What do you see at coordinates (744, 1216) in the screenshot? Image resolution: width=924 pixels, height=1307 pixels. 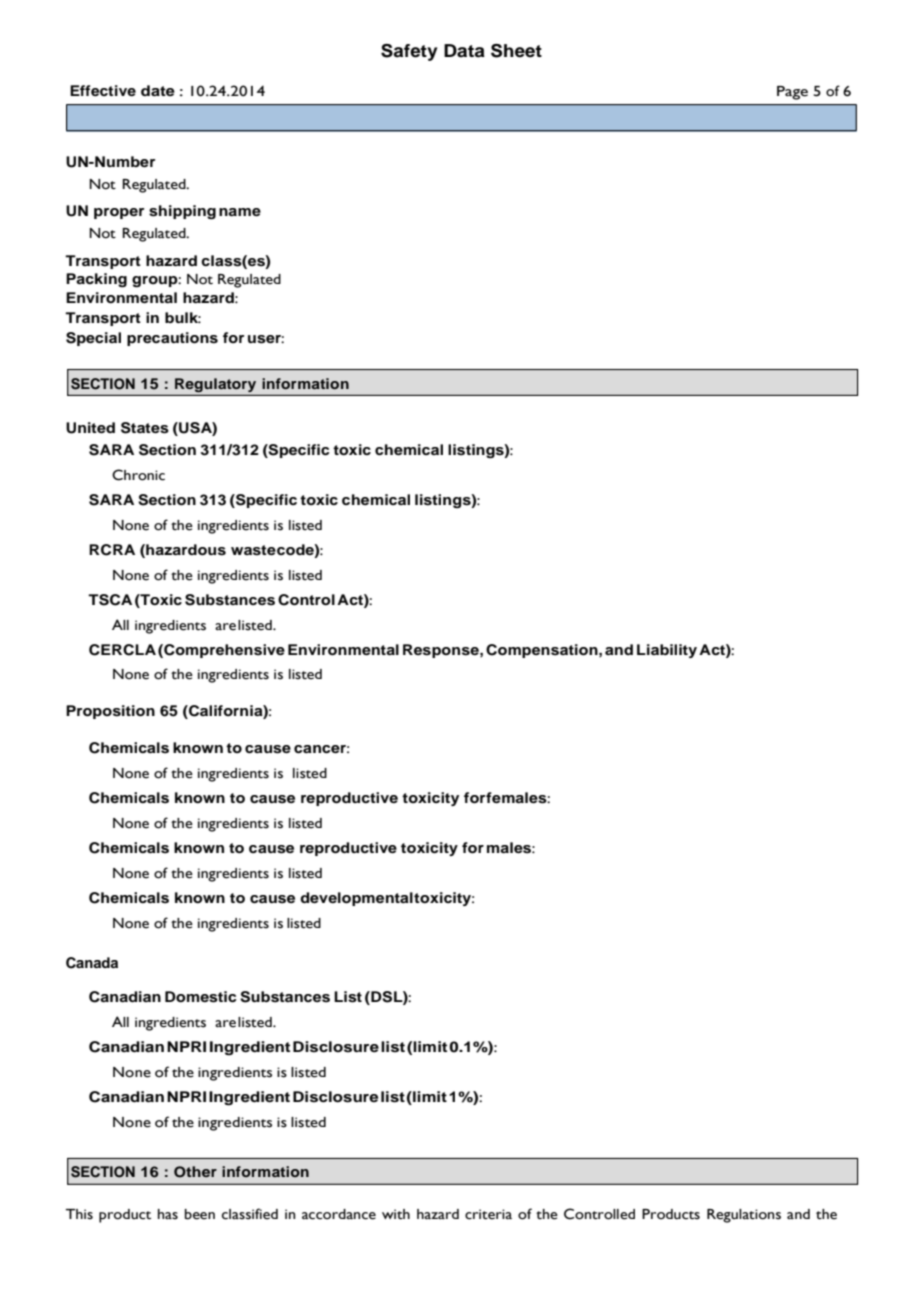 I see `Regulations` at bounding box center [744, 1216].
